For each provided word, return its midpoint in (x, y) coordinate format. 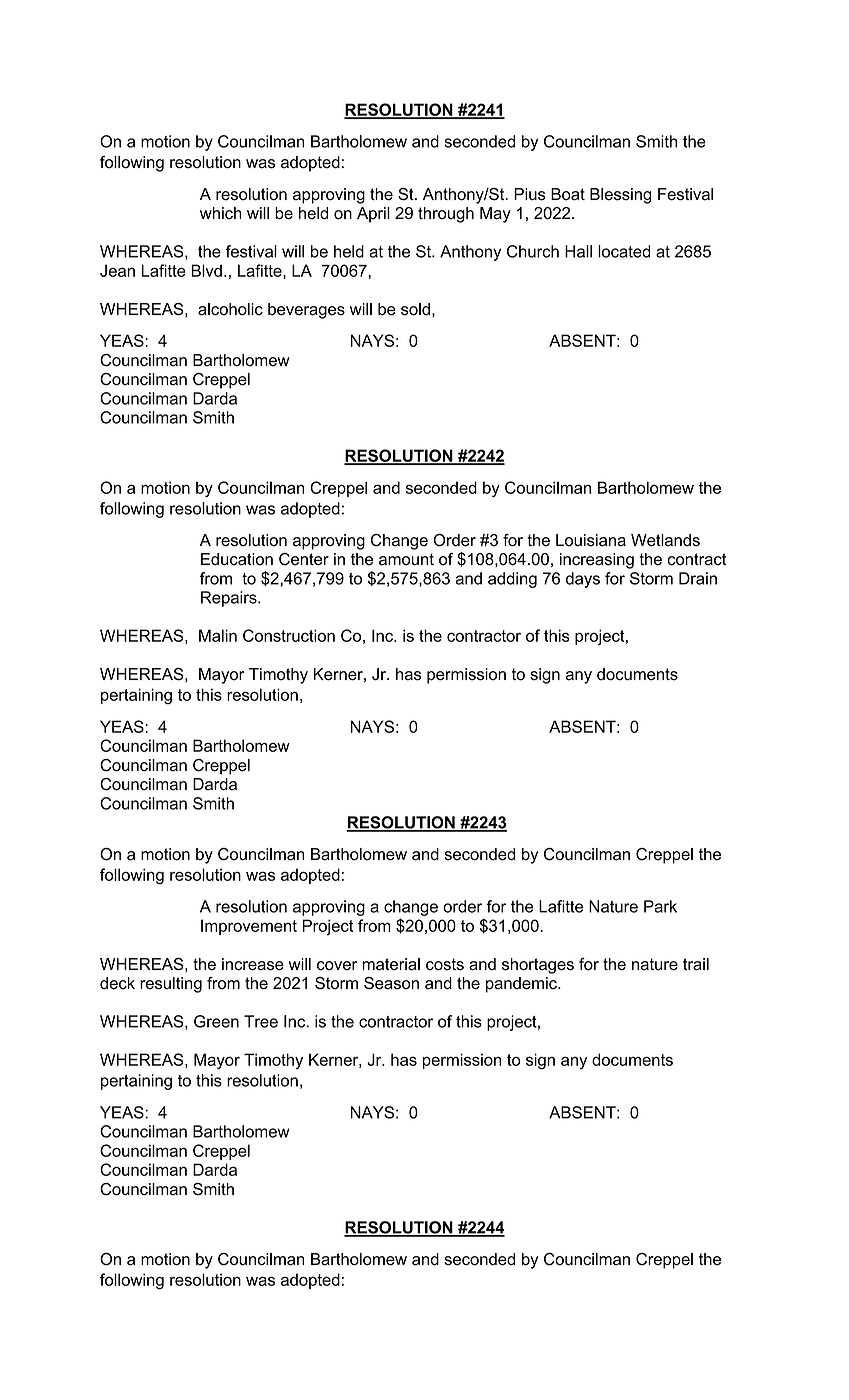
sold (415, 309)
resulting (171, 985)
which (221, 213)
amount (406, 559)
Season (391, 983)
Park (660, 906)
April (373, 215)
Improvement (249, 927)
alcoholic (230, 309)
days (583, 580)
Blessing (621, 196)
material (391, 964)
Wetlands (665, 540)
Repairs (230, 599)
